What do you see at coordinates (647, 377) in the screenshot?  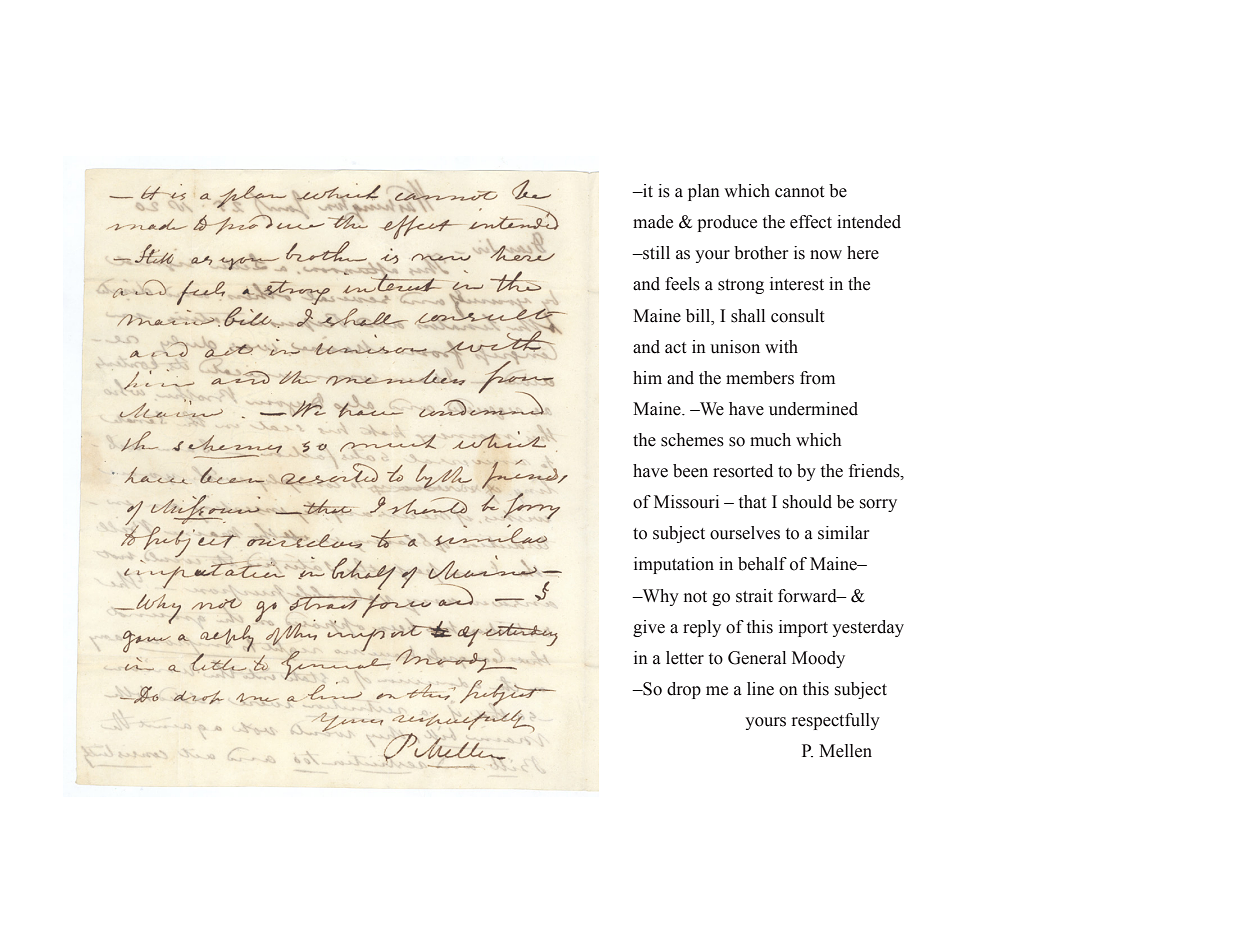 I see `him` at bounding box center [647, 377].
